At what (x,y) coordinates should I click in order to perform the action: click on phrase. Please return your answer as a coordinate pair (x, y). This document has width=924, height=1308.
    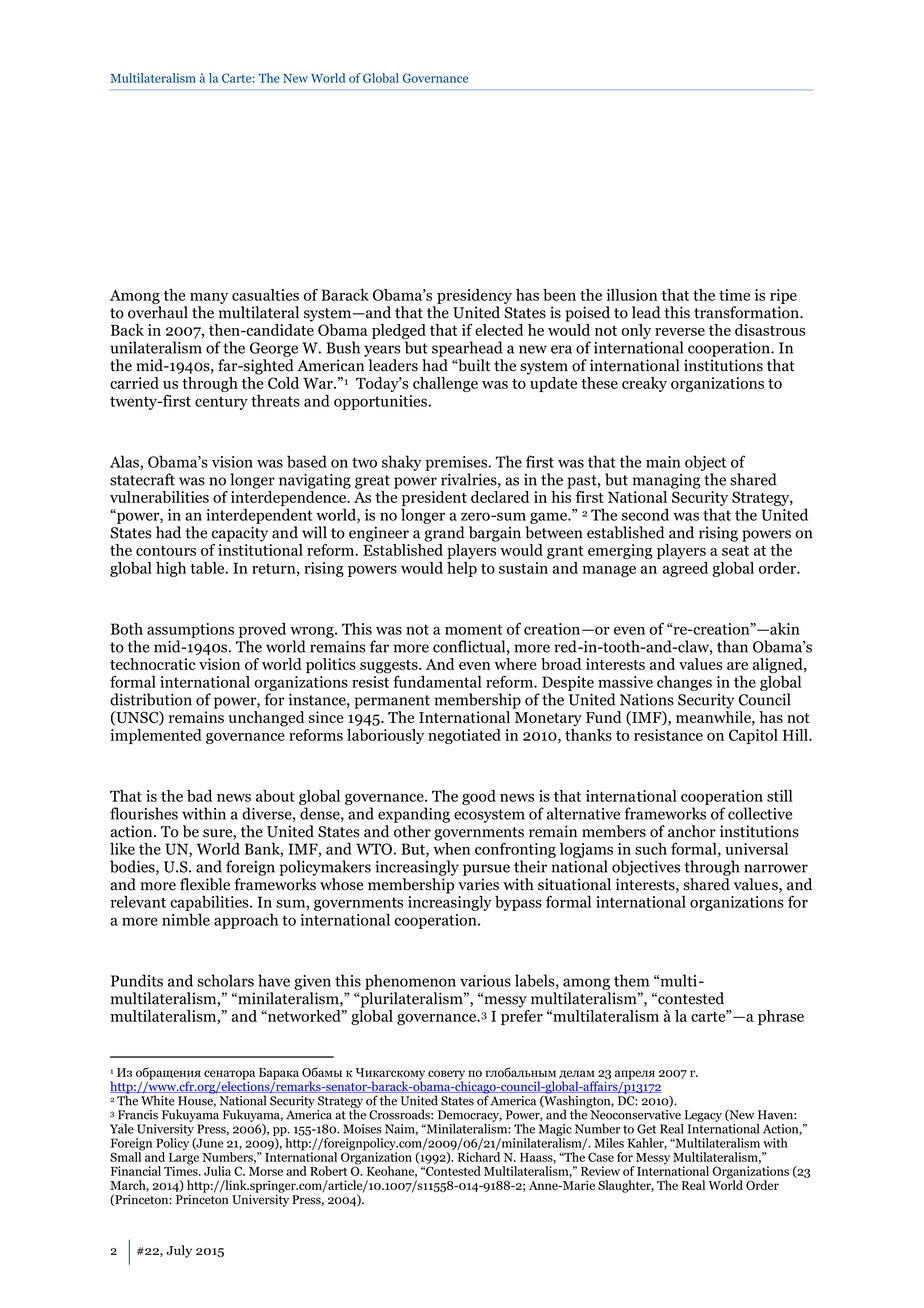
    Looking at the image, I should click on (781, 1017).
